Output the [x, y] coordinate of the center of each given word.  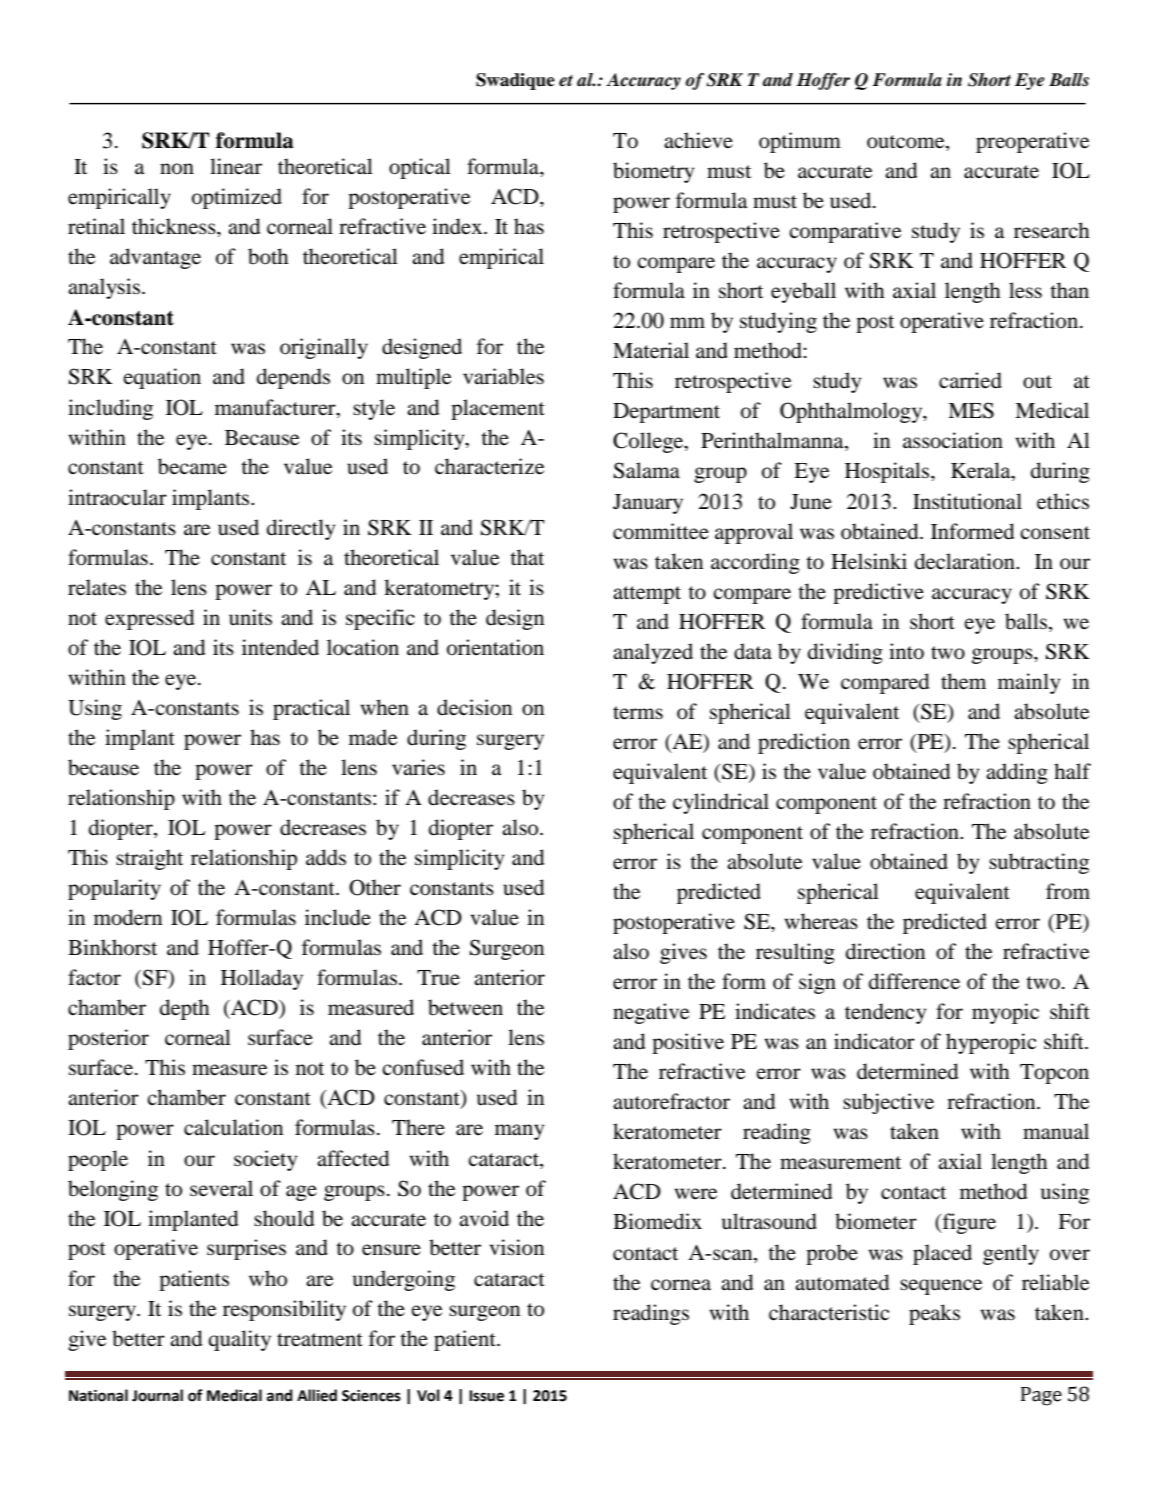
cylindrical [721, 803]
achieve [698, 140]
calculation [233, 1127]
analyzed [653, 653]
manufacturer [276, 407]
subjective [888, 1103]
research [1052, 230]
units [250, 617]
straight [149, 859]
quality [239, 1340]
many [519, 1132]
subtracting [1039, 863]
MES [971, 410]
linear [236, 166]
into [906, 651]
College [649, 442]
